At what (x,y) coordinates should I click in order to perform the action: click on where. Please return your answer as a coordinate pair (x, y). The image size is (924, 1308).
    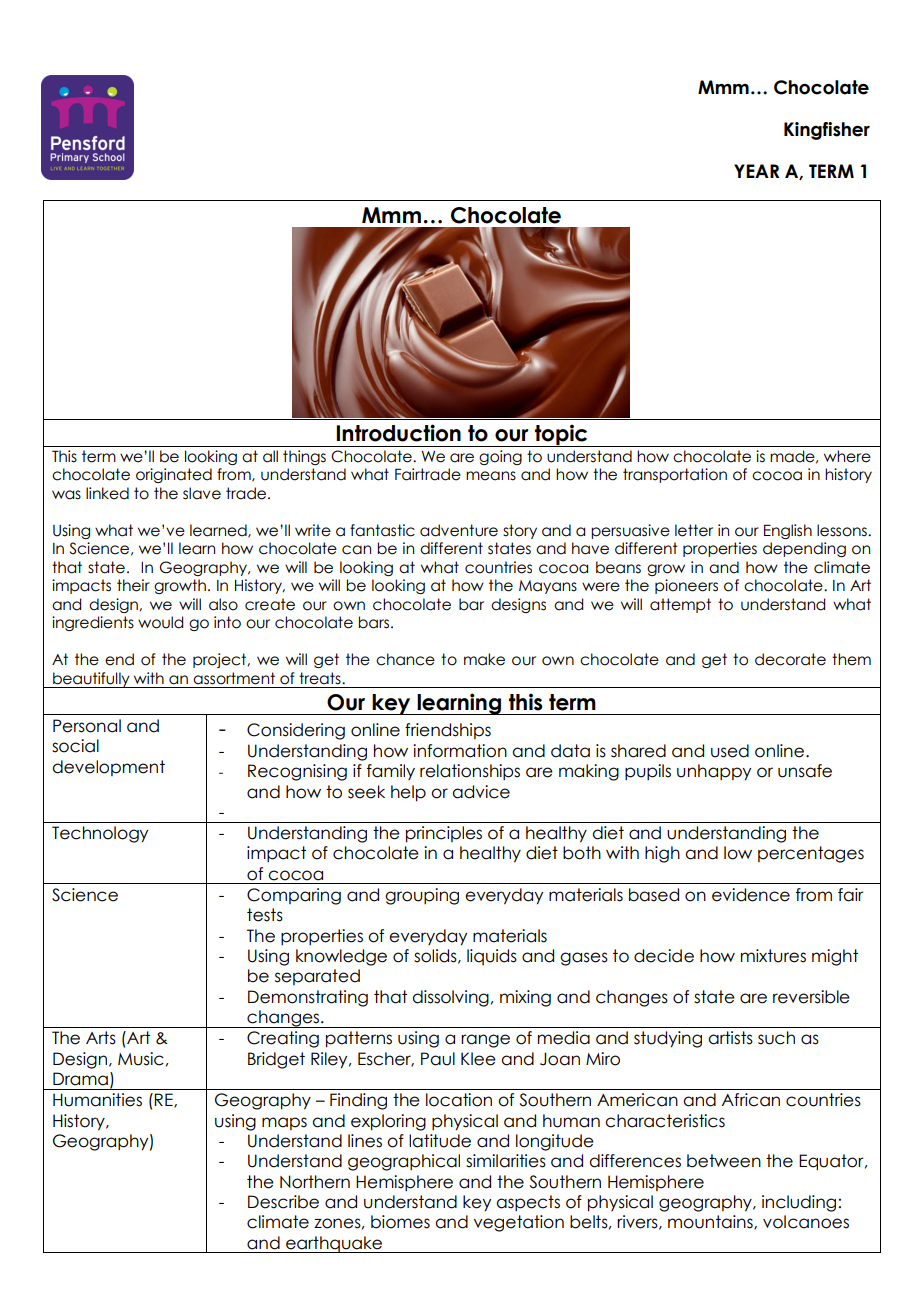
    Looking at the image, I should click on (847, 456).
